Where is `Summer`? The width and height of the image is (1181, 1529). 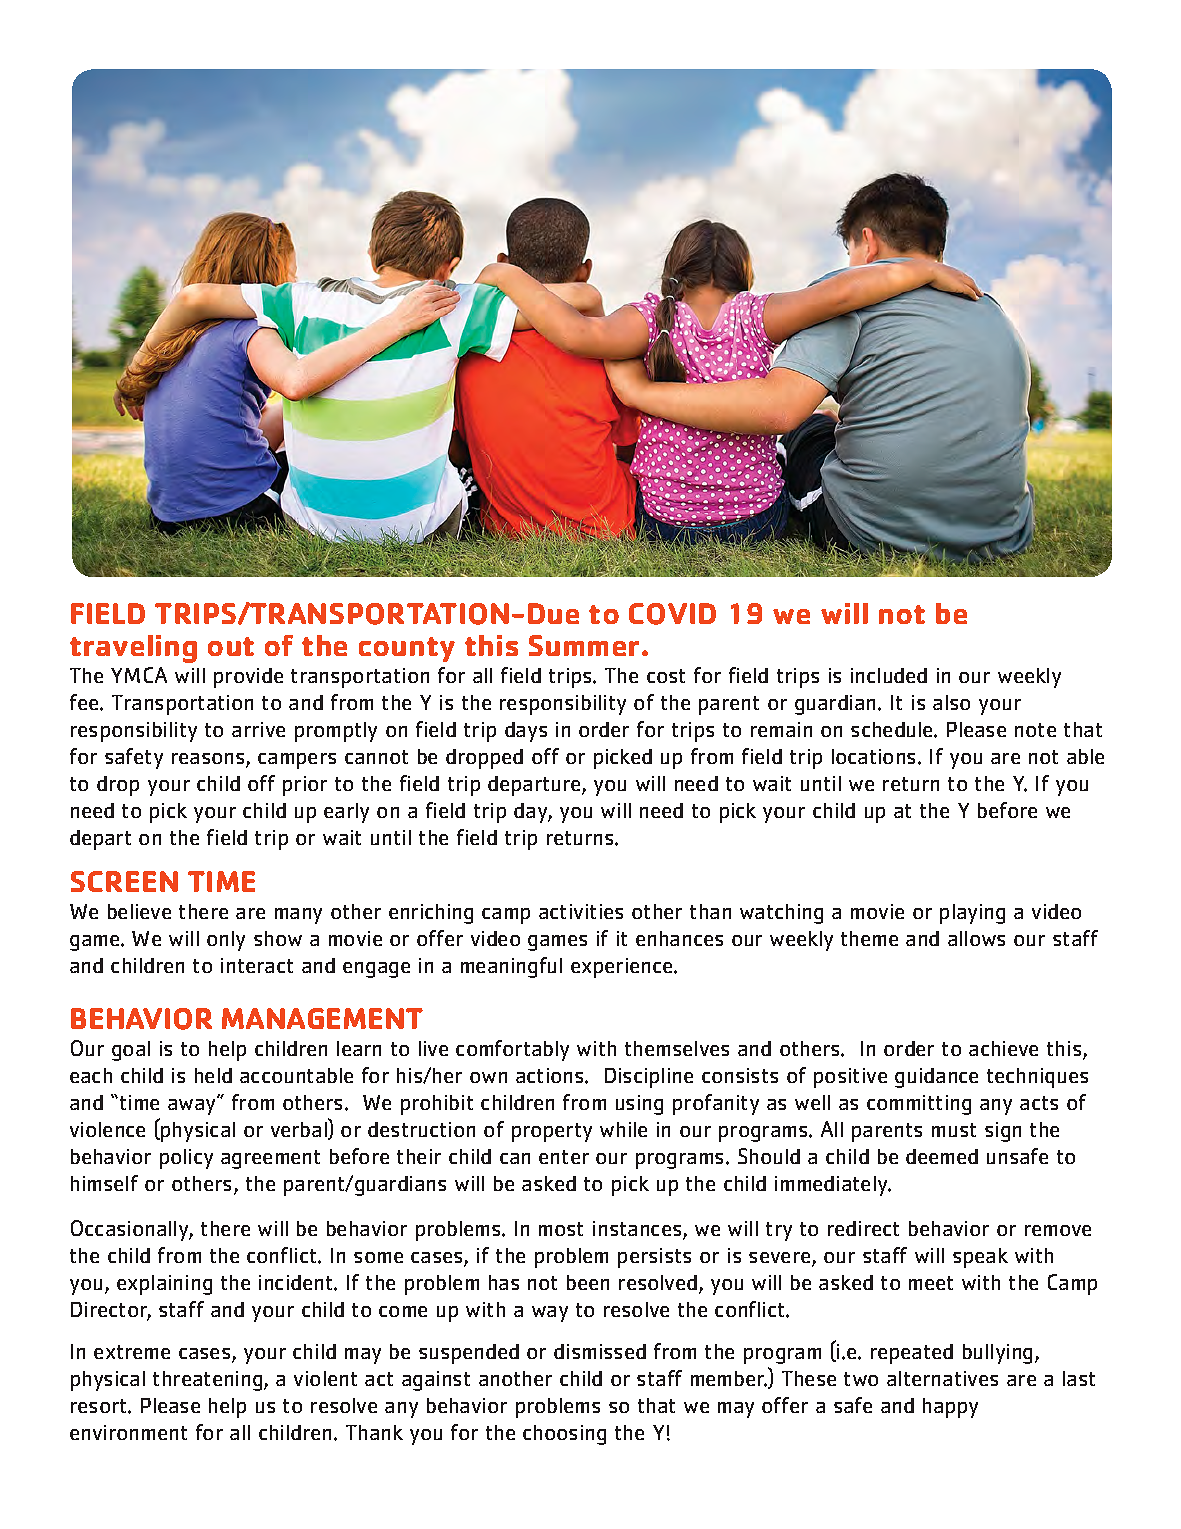 Summer is located at coordinates (586, 645).
